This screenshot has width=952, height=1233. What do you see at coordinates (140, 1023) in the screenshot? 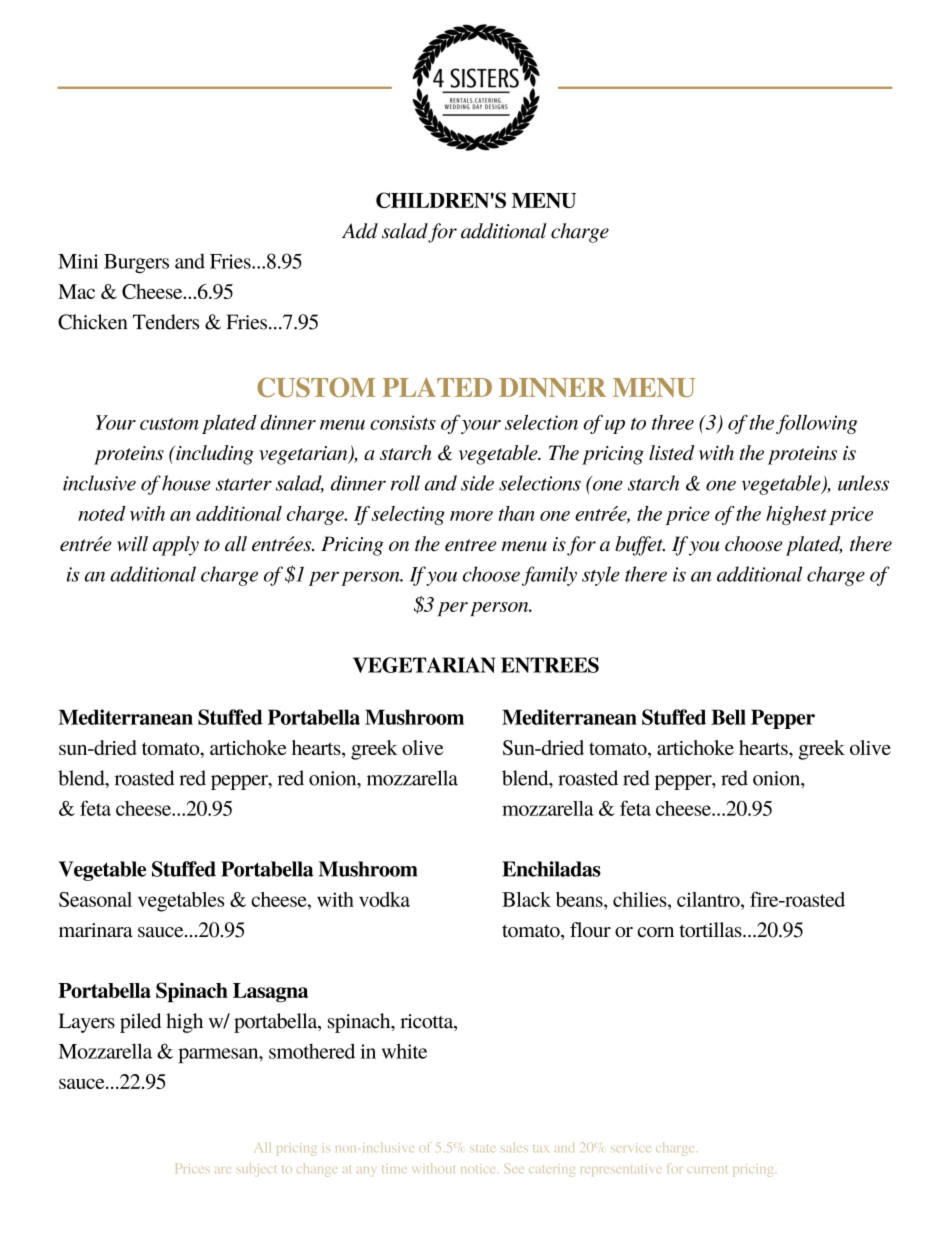
I see `piled` at bounding box center [140, 1023].
